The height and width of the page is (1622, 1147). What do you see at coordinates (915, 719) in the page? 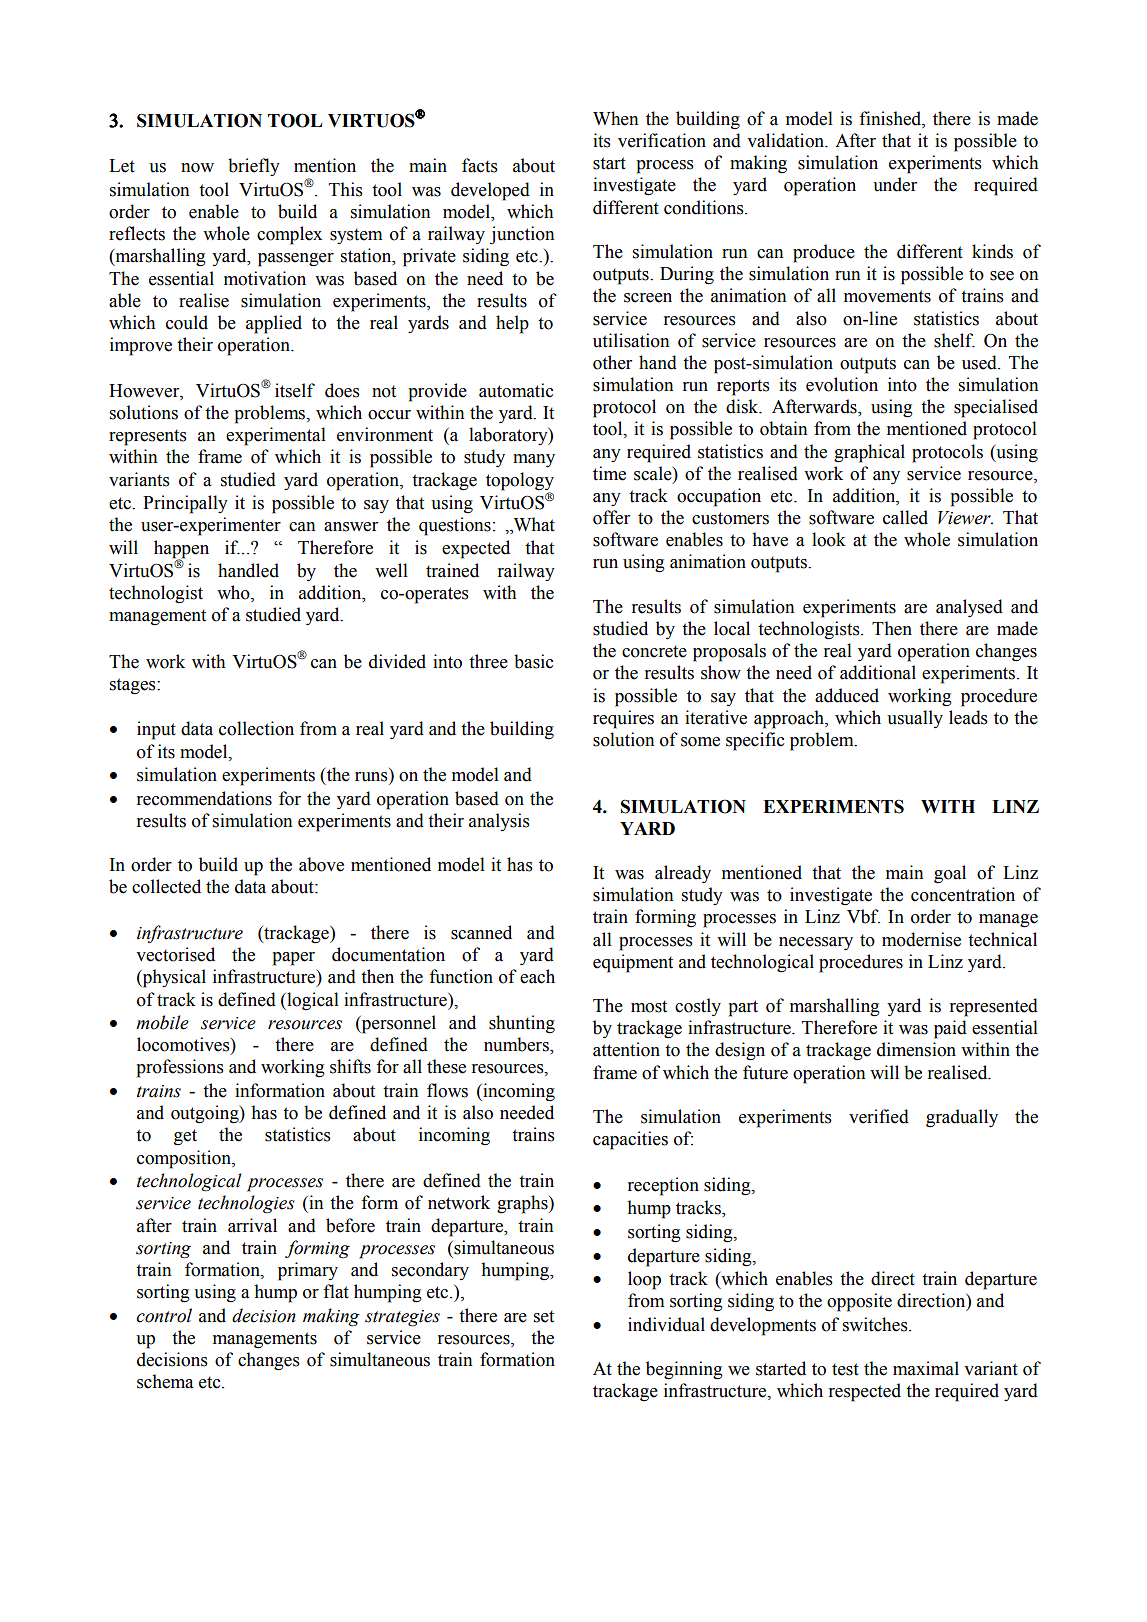
I see `usually` at bounding box center [915, 719].
